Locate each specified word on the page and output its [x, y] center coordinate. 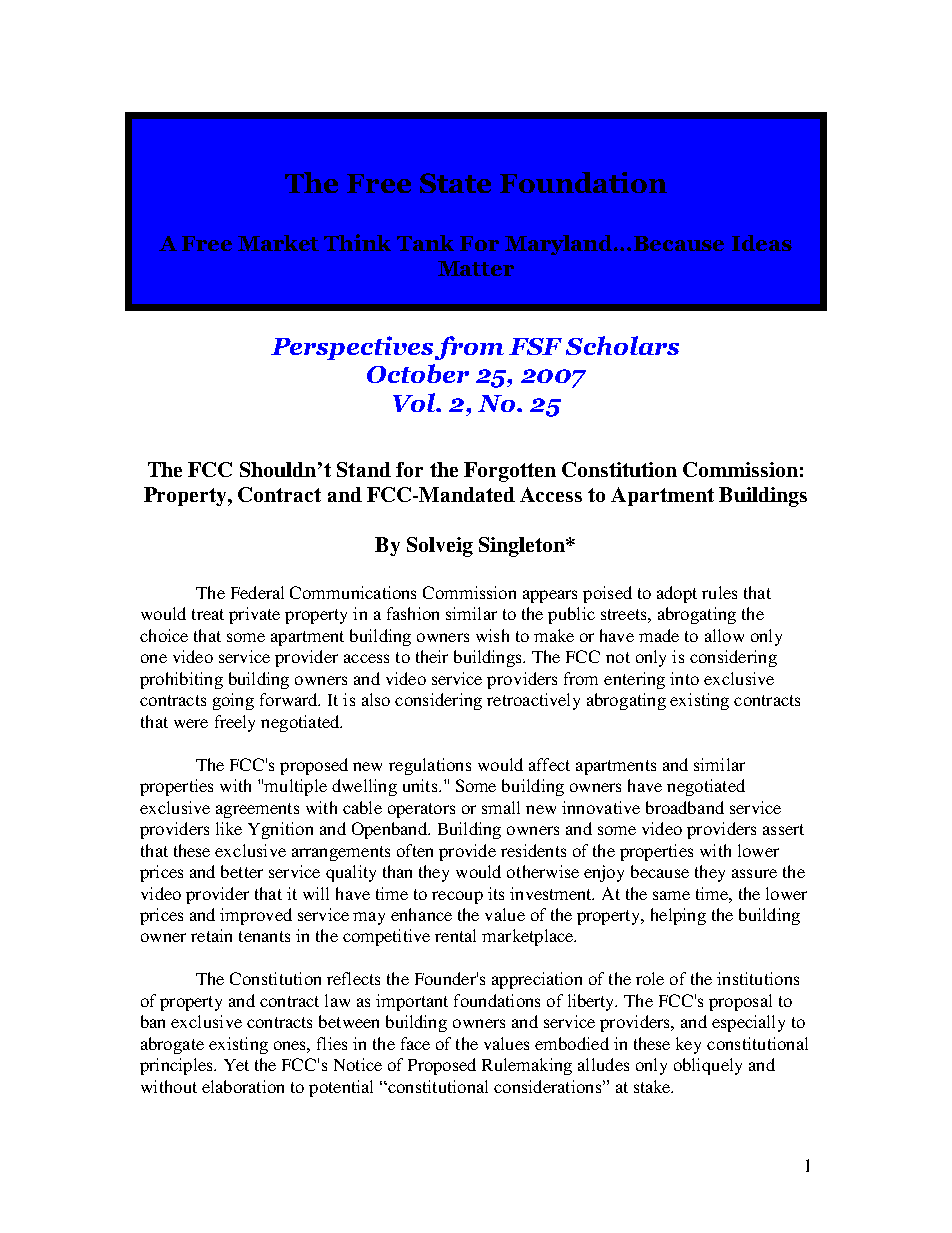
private [254, 615]
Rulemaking [527, 1066]
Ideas [762, 243]
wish [492, 635]
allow [724, 635]
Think [357, 242]
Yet [236, 1065]
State [455, 183]
